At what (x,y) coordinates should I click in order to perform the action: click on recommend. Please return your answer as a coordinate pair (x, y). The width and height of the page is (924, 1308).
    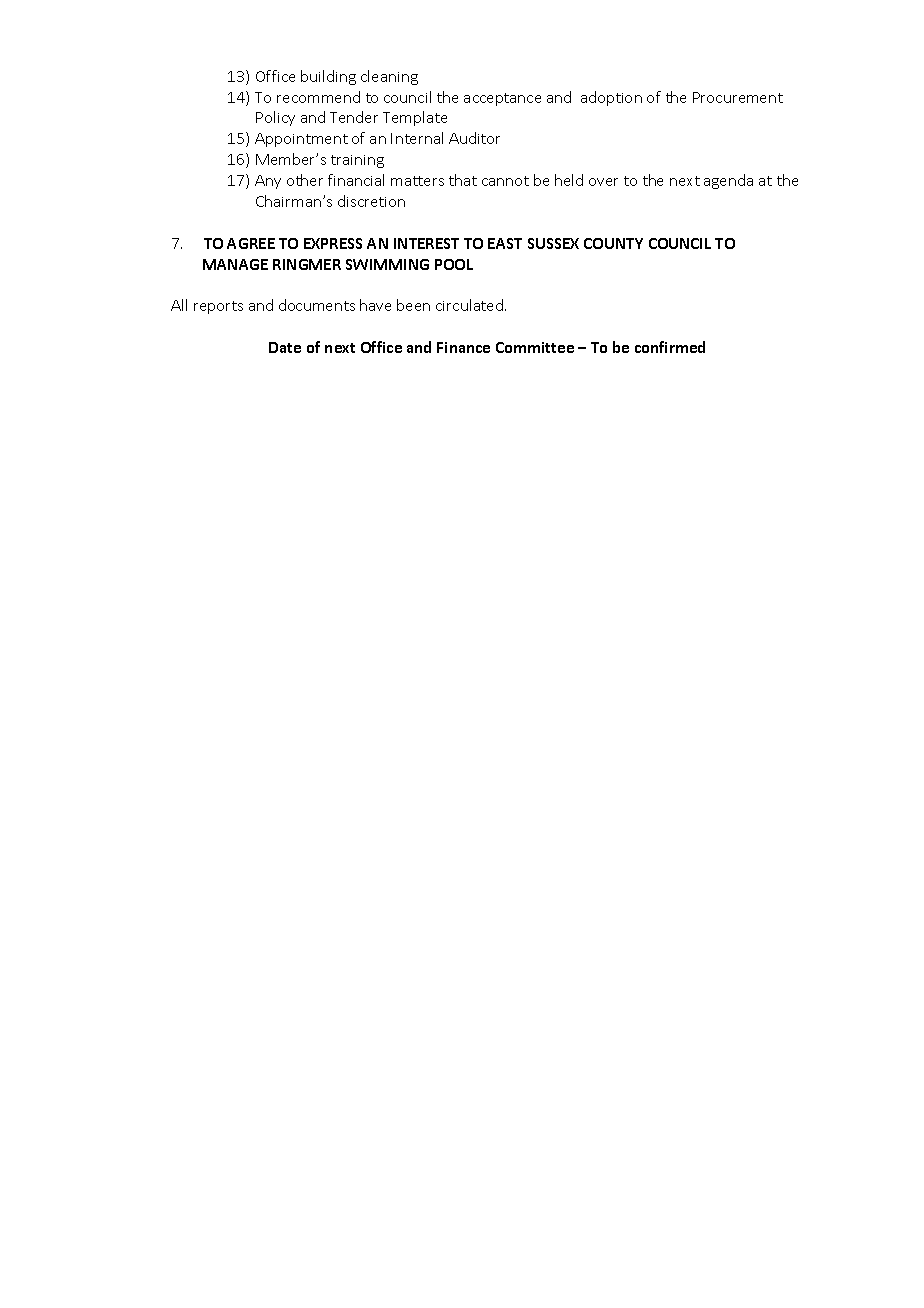
    Looking at the image, I should click on (318, 97).
